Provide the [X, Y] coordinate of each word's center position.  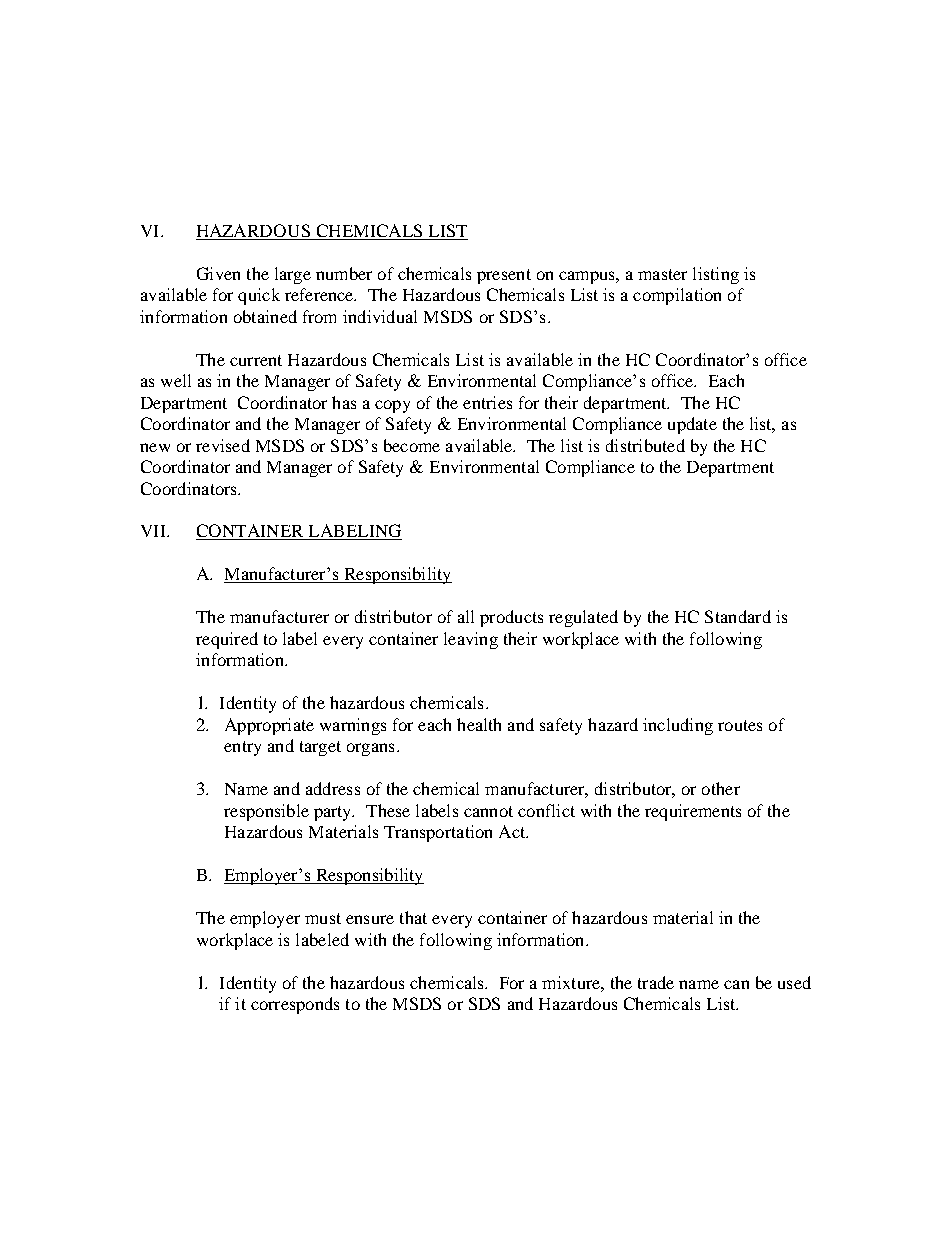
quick [259, 296]
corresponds [295, 1005]
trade [656, 982]
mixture [572, 982]
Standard [738, 616]
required [227, 640]
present [504, 276]
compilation [677, 296]
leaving [471, 640]
